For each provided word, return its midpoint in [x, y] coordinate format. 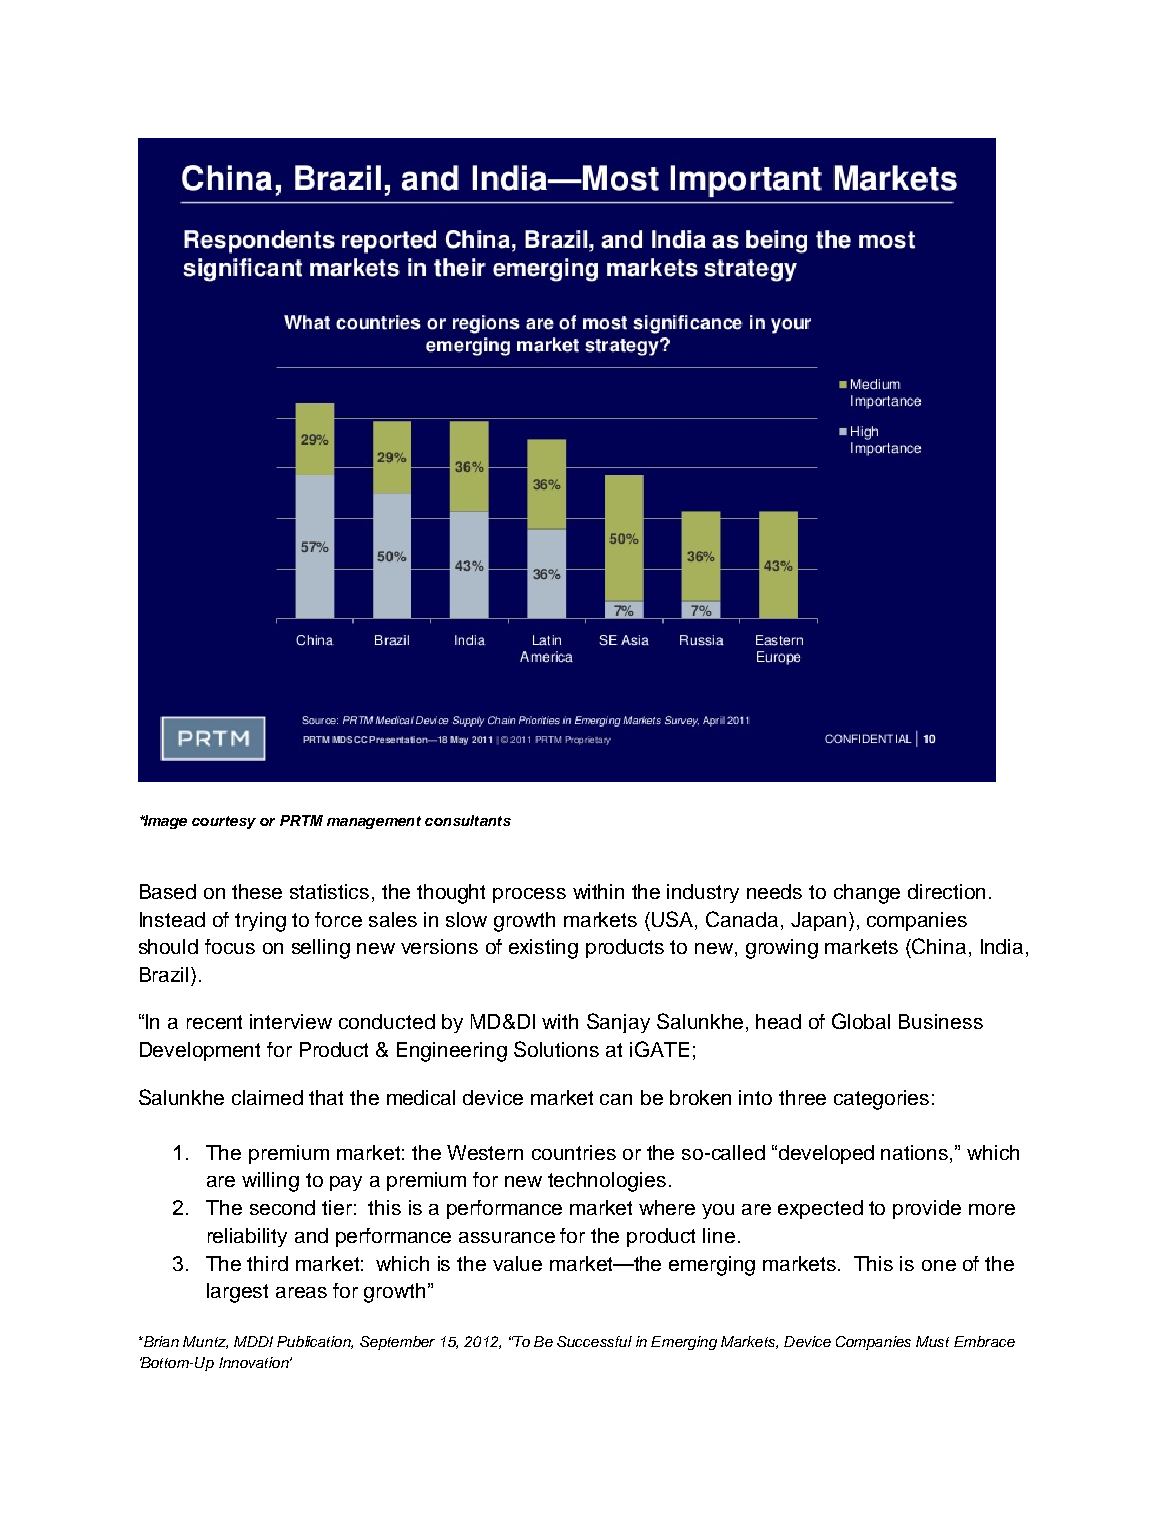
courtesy [224, 822]
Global [861, 1021]
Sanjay [618, 1023]
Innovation [255, 1362]
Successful [594, 1341]
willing [270, 1182]
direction [946, 891]
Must [932, 1341]
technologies [607, 1182]
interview [291, 1021]
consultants [468, 820]
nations [916, 1152]
